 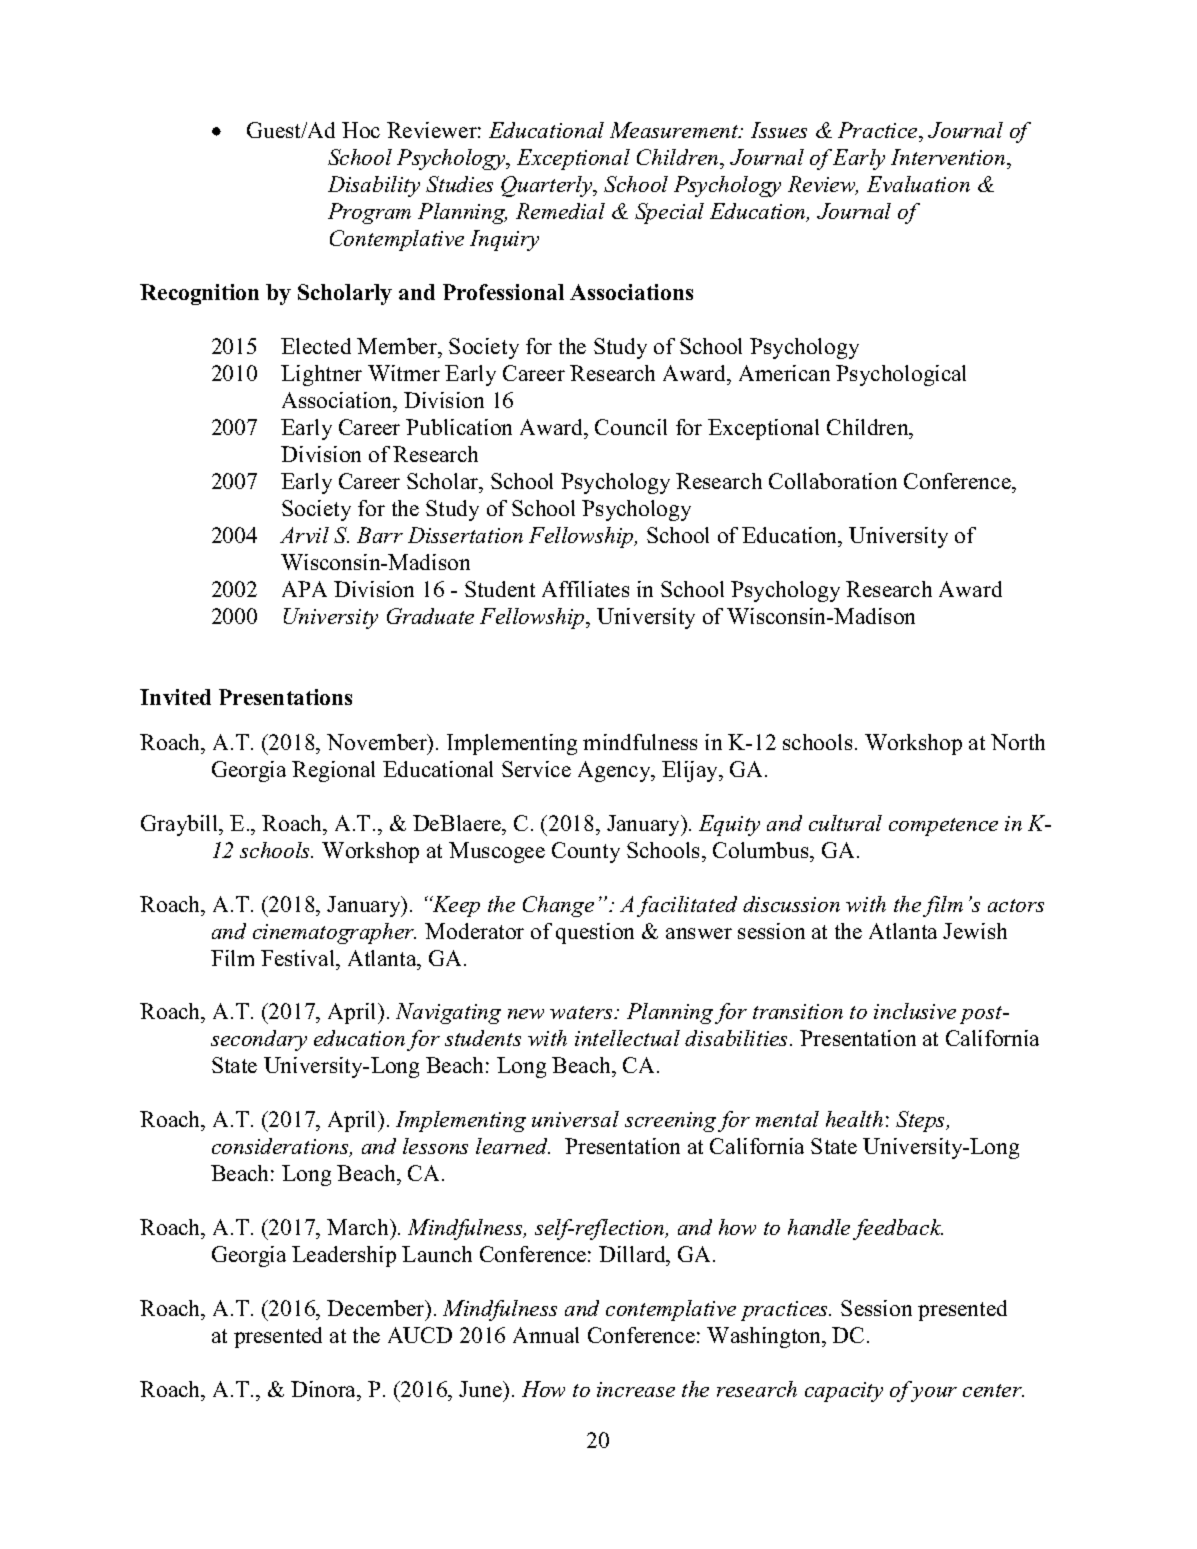 I want to click on Evaluation, so click(x=918, y=184).
